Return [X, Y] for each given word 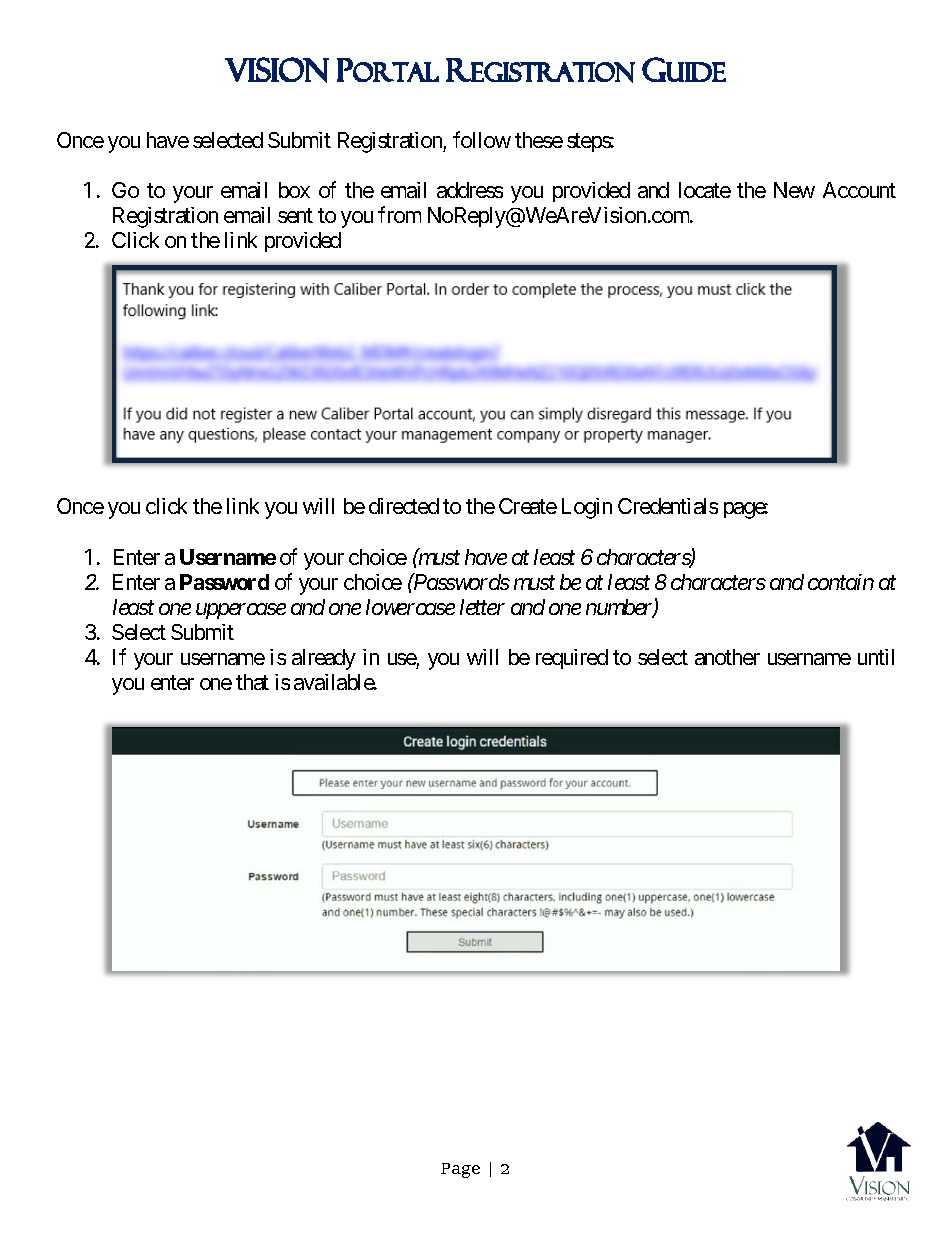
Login [587, 508]
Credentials [668, 506]
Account [859, 190]
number [620, 608]
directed [404, 506]
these [539, 140]
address [470, 190]
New [794, 190]
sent [295, 215]
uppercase [241, 611]
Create [528, 506]
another [727, 657]
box [294, 190]
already [324, 659]
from [399, 214]
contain [841, 582]
